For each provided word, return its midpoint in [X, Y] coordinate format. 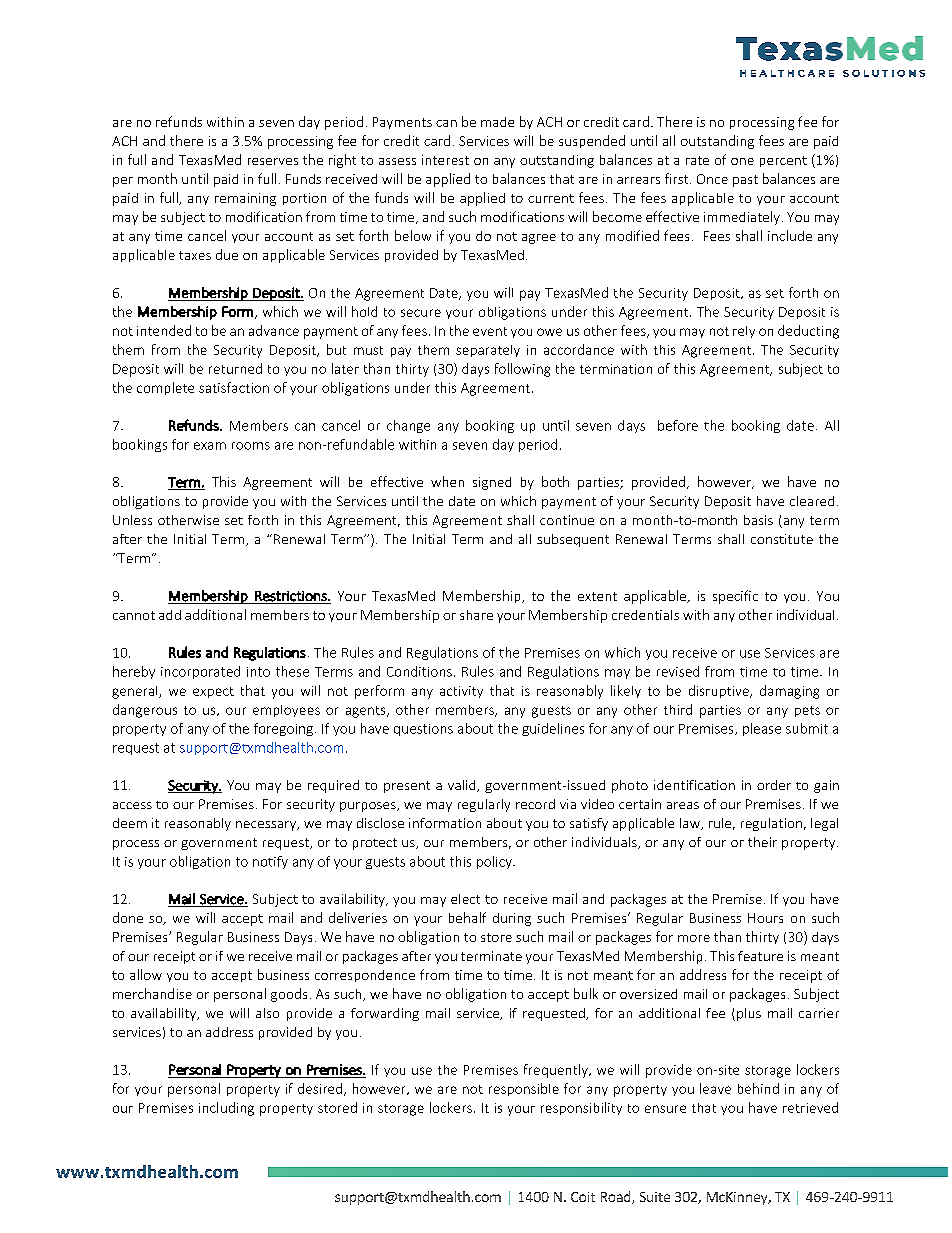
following [522, 370]
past [745, 181]
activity [461, 692]
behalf [467, 917]
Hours [765, 918]
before [678, 425]
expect [213, 692]
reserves [273, 161]
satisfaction [234, 387]
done [128, 917]
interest [445, 160]
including [226, 1109]
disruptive [720, 691]
